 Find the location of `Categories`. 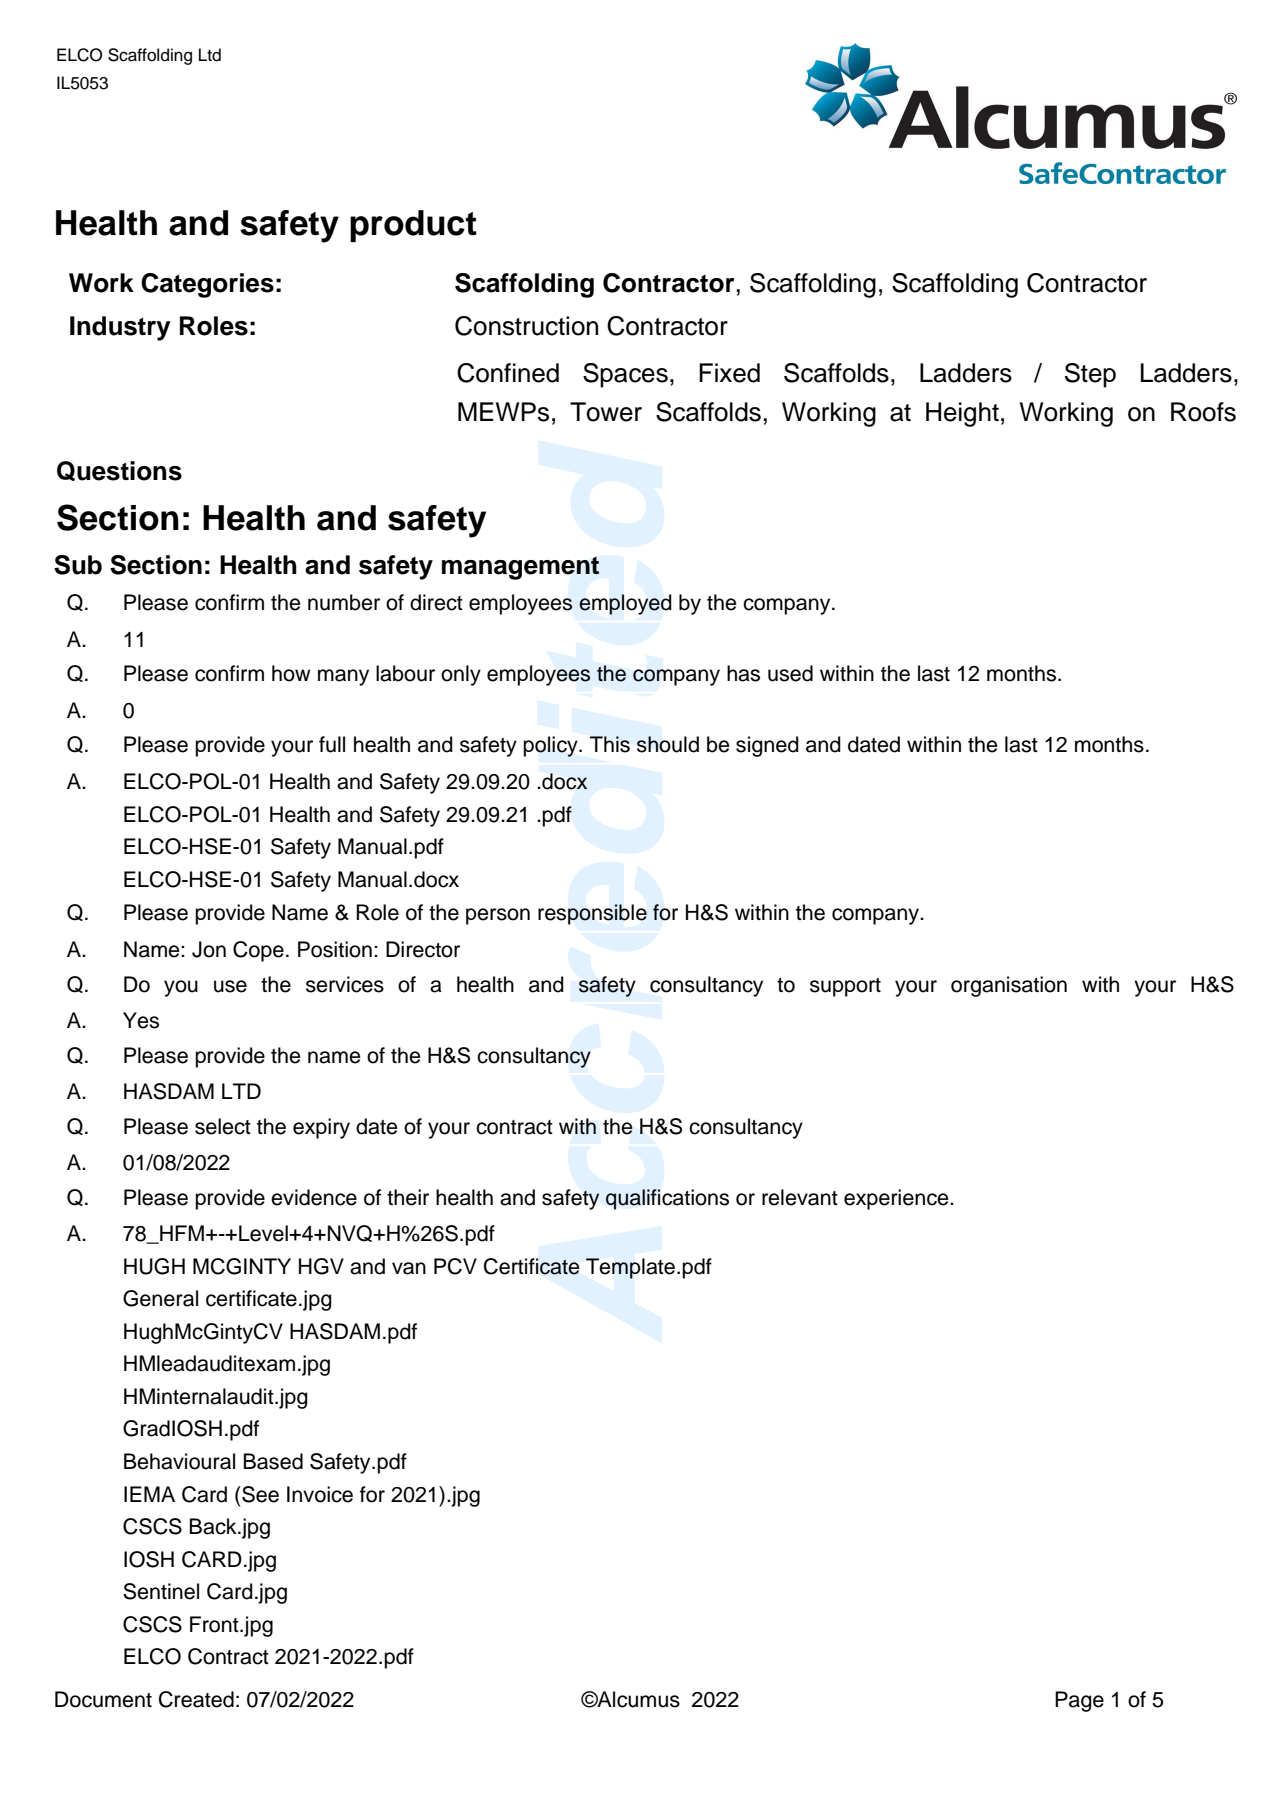

Categories is located at coordinates (207, 285).
